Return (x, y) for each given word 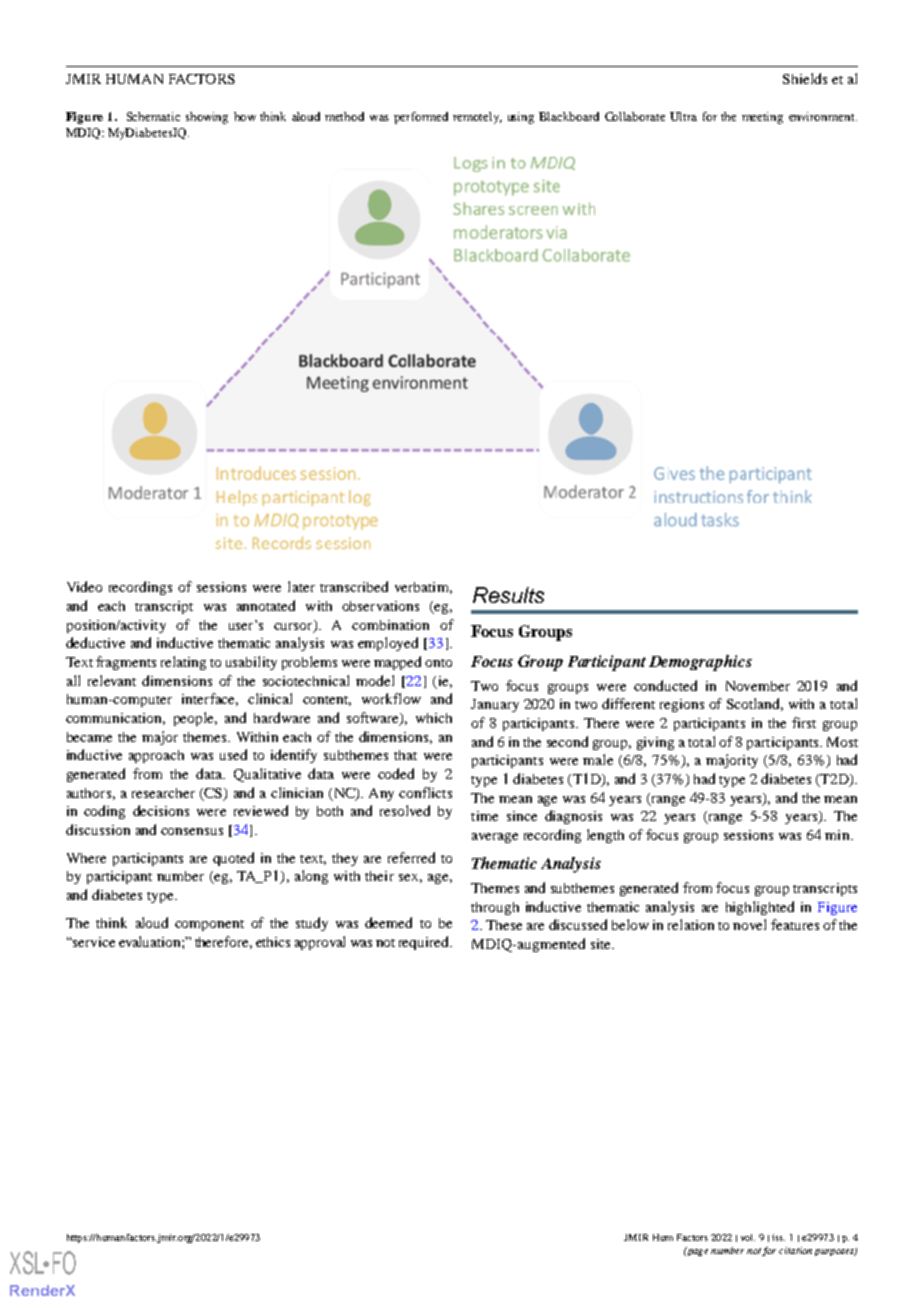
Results (508, 595)
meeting (762, 118)
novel (749, 924)
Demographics (700, 663)
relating (183, 663)
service (93, 942)
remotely (477, 118)
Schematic (153, 116)
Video (84, 586)
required (425, 943)
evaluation (151, 941)
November (758, 686)
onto (438, 663)
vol (748, 1237)
